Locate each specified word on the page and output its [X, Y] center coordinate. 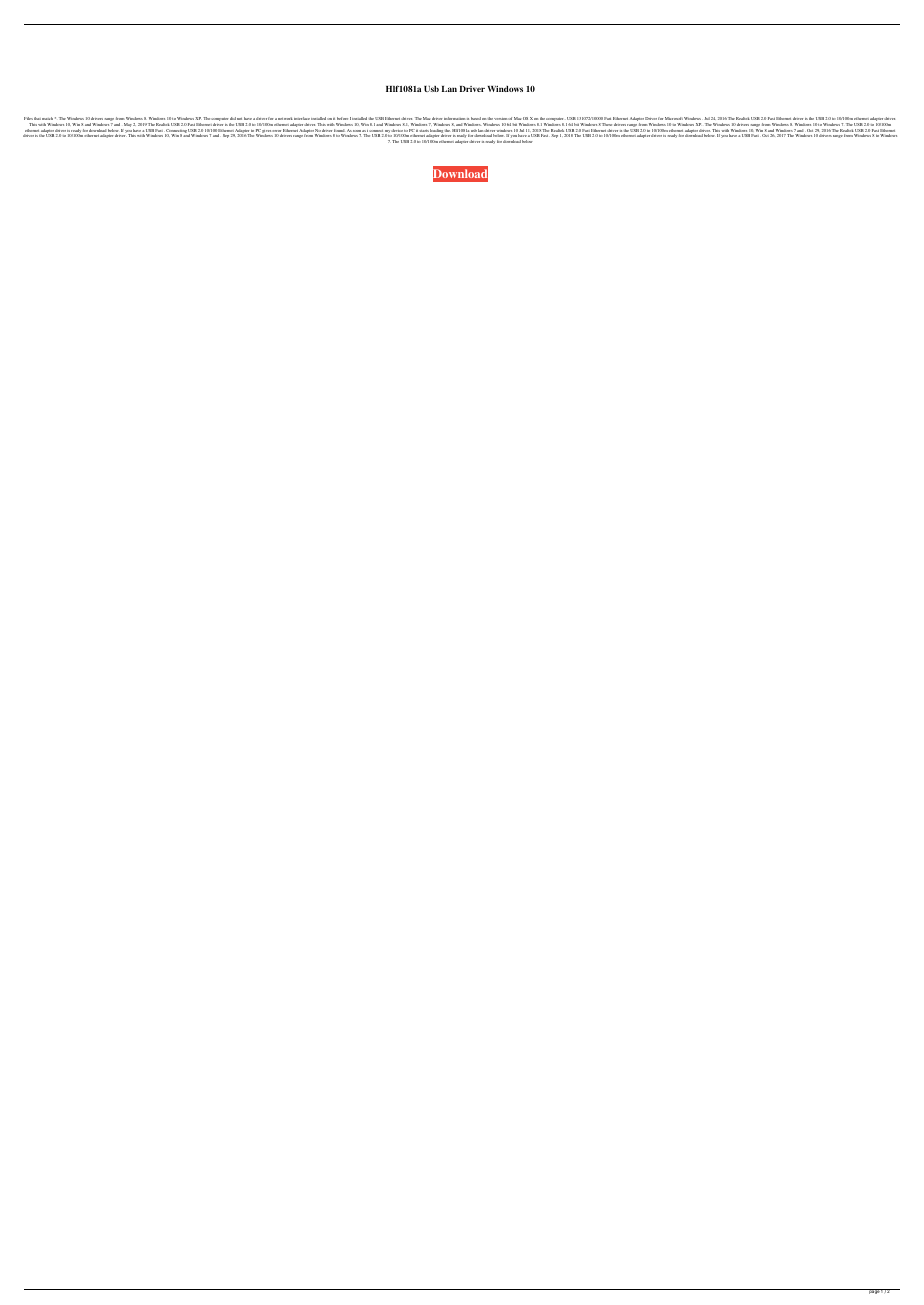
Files [28, 118]
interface [302, 118]
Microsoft [674, 118]
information [455, 118]
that [37, 118]
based [476, 118]
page [874, 1291]
